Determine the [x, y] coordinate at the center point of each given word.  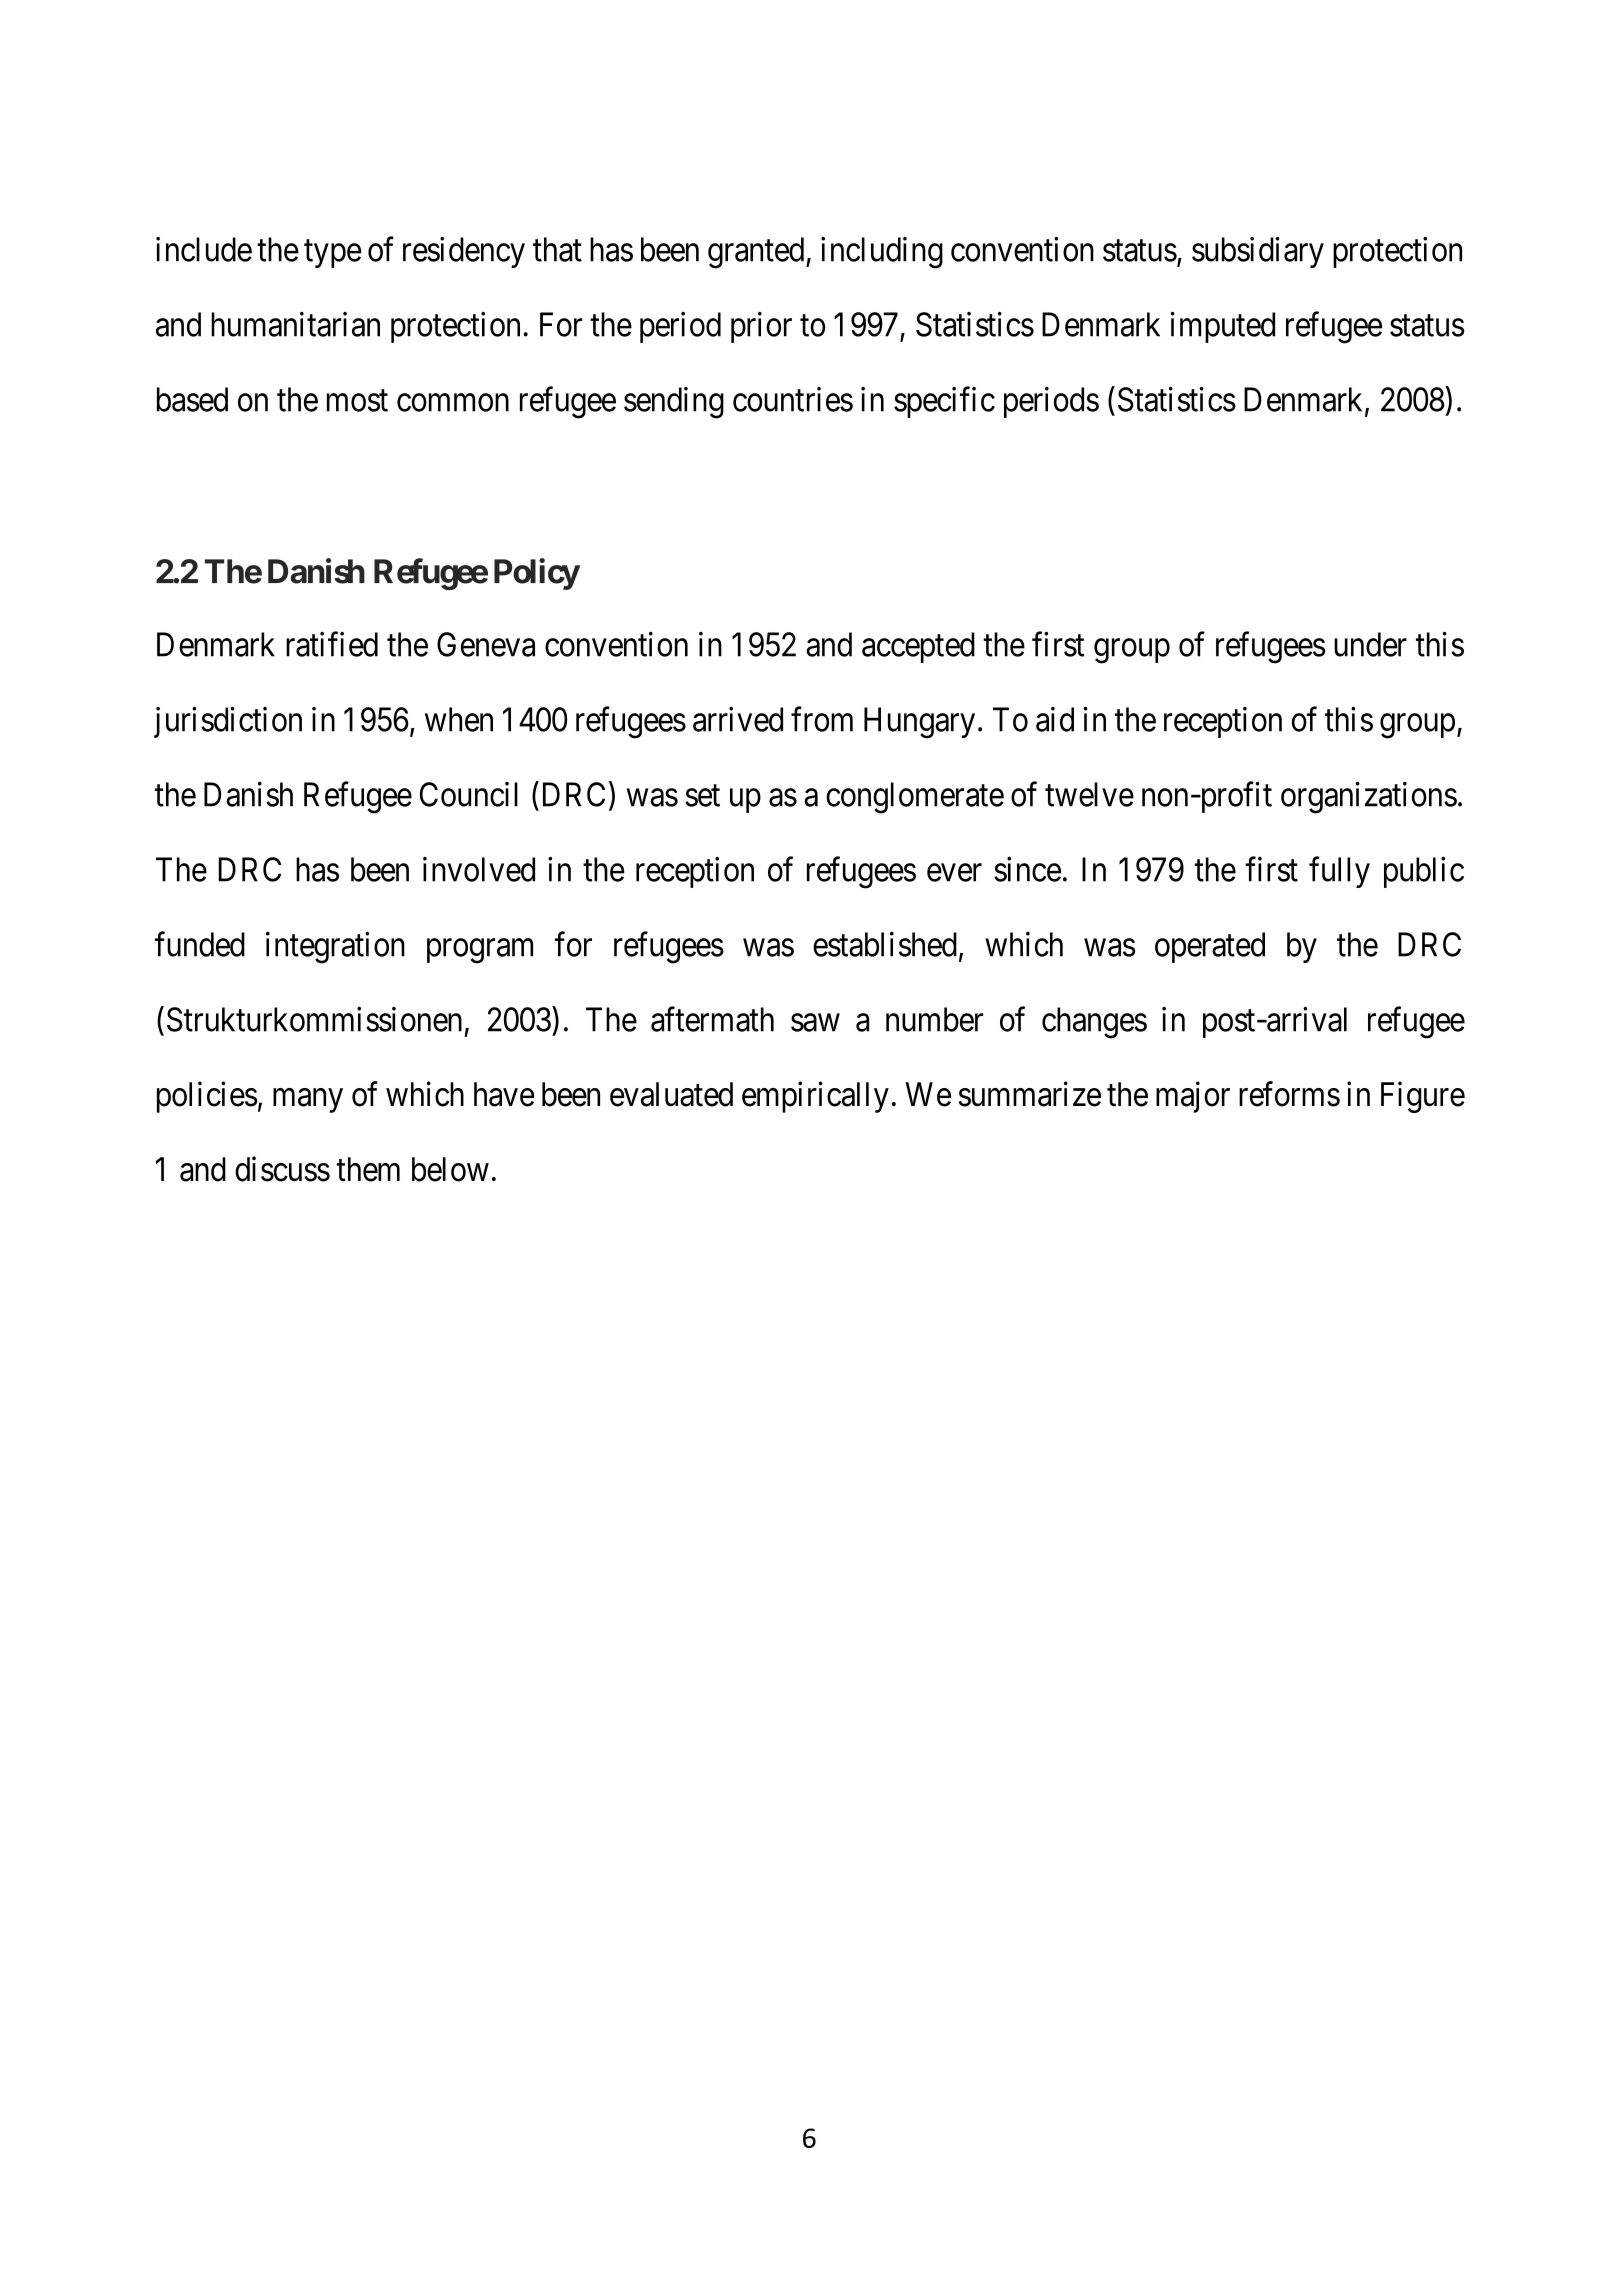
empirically [815, 1097]
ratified [332, 644]
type [333, 254]
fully [1339, 872]
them [368, 1169]
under [1370, 644]
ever [954, 873]
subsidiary [1258, 252]
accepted [918, 647]
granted [757, 253]
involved [479, 869]
